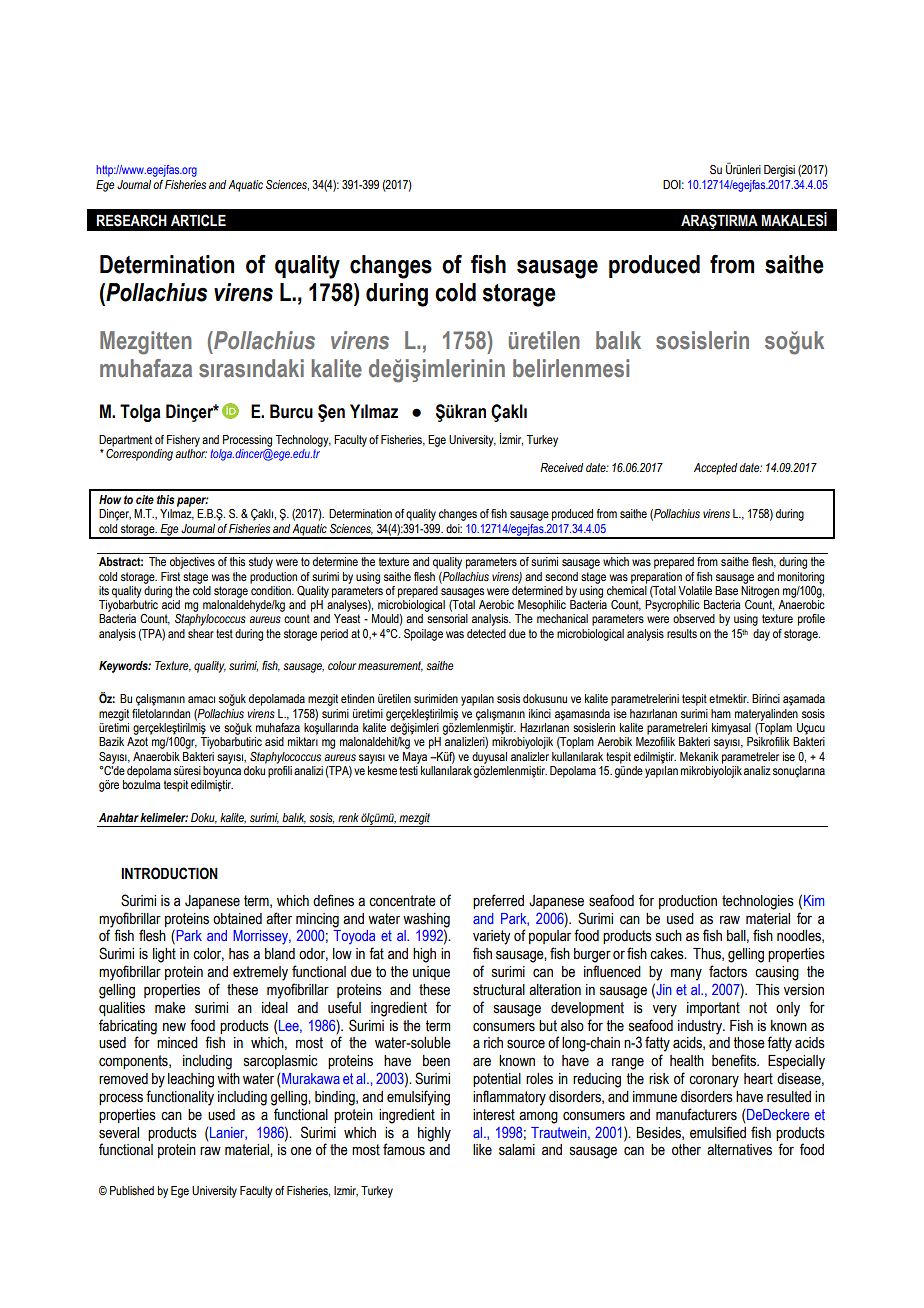 This document has height=1308, width=924. What do you see at coordinates (721, 713) in the document?
I see `ham` at bounding box center [721, 713].
